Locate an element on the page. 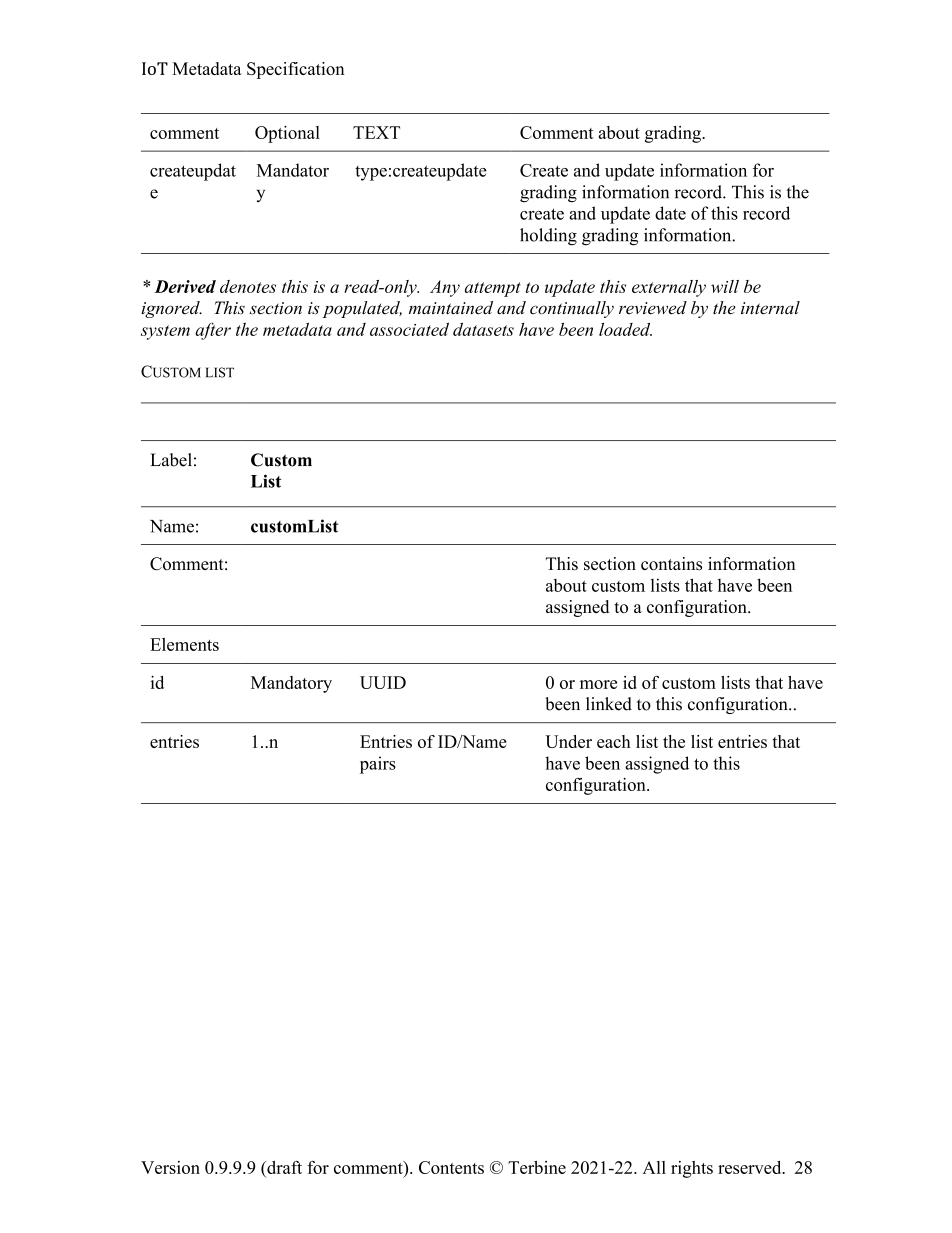  TEXT is located at coordinates (376, 132).
